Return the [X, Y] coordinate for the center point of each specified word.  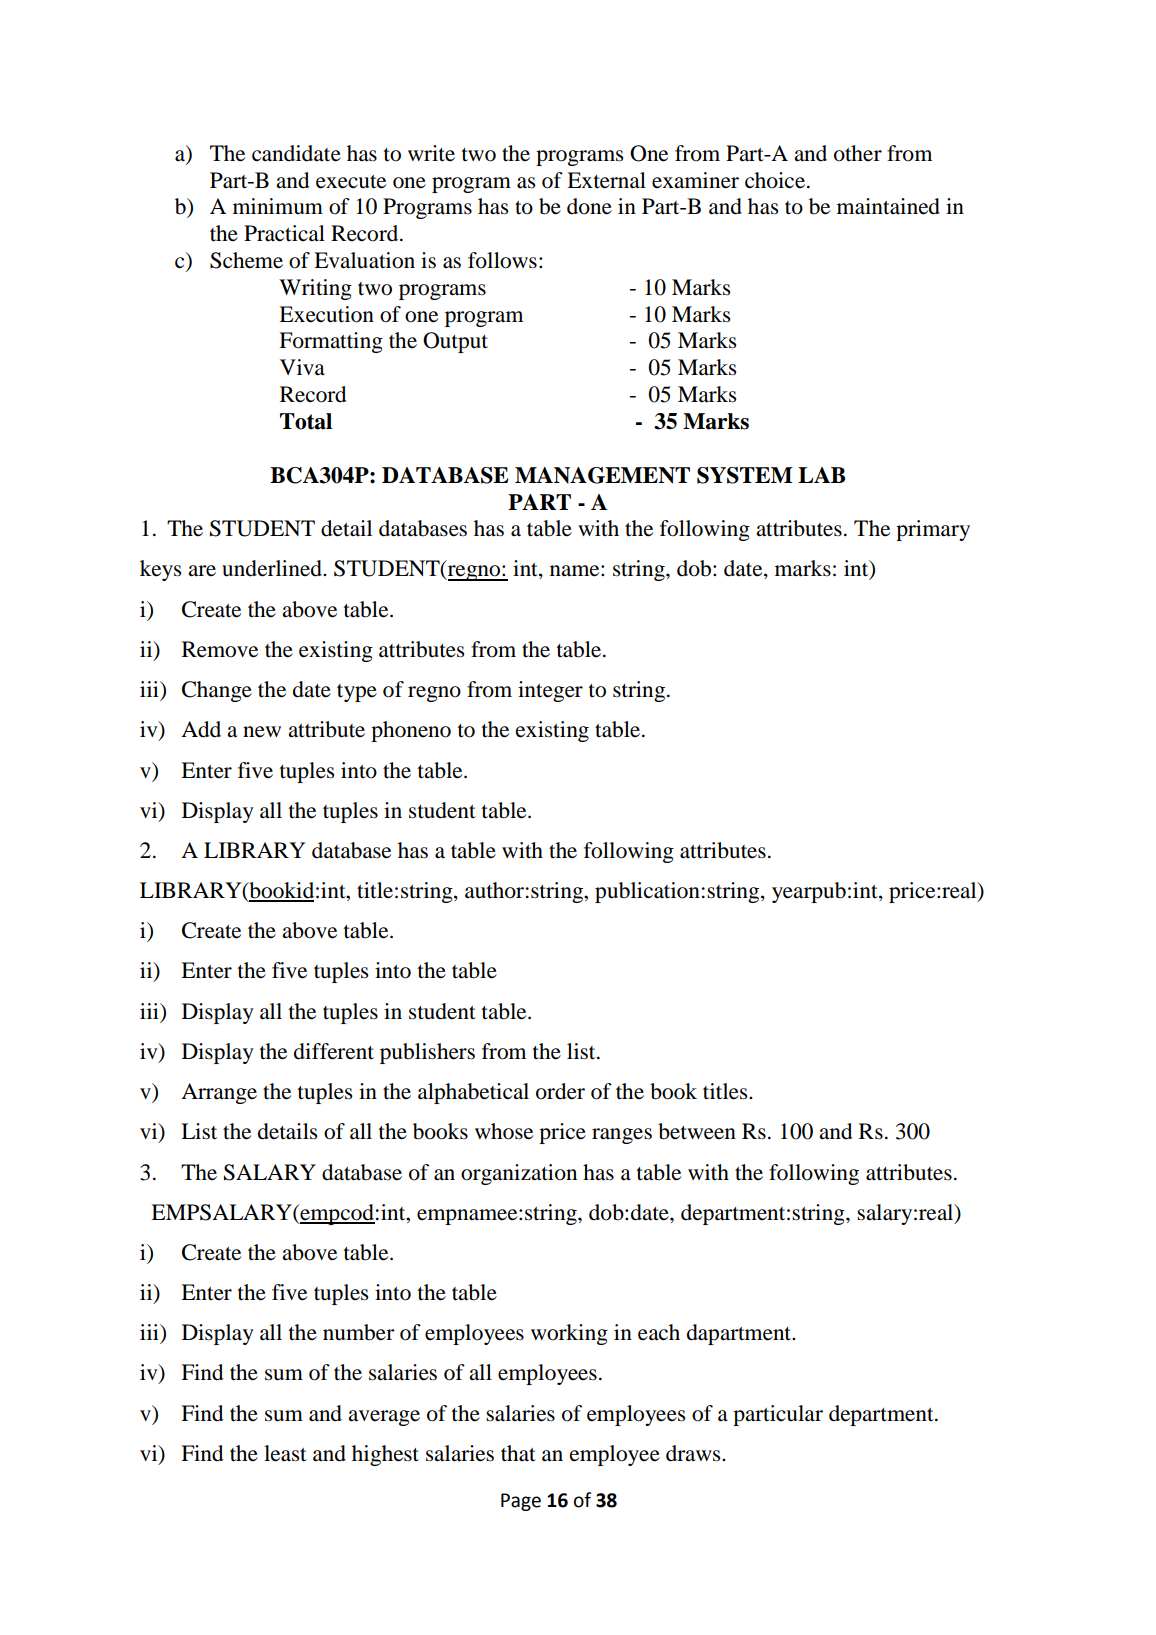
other [858, 153]
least [285, 1453]
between [697, 1131]
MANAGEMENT [602, 475]
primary [933, 530]
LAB [821, 475]
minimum [278, 206]
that [518, 1453]
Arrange [219, 1093]
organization [519, 1174]
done [589, 206]
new [262, 732]
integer [550, 691]
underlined [273, 568]
